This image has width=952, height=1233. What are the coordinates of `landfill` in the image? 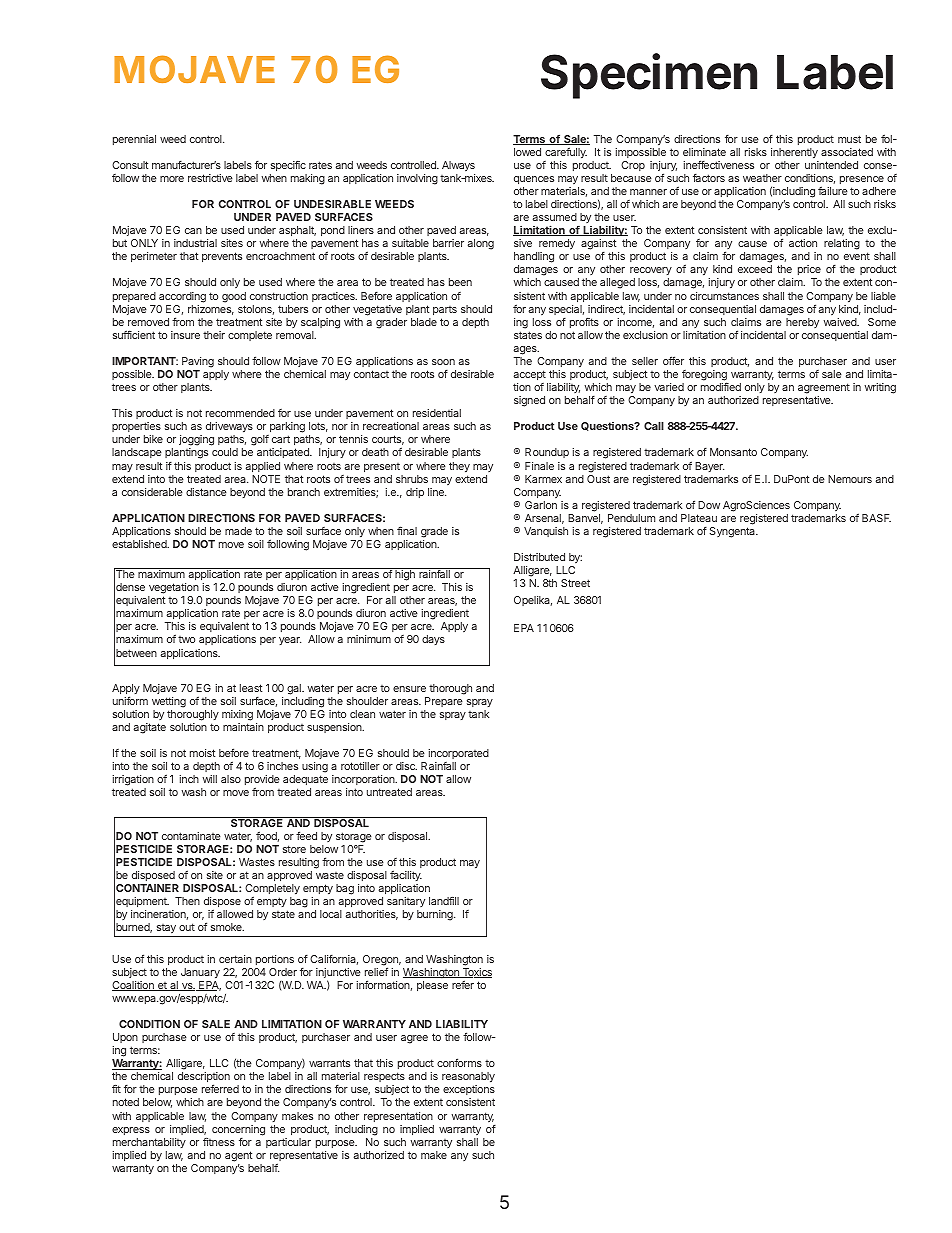 It's located at (444, 901).
